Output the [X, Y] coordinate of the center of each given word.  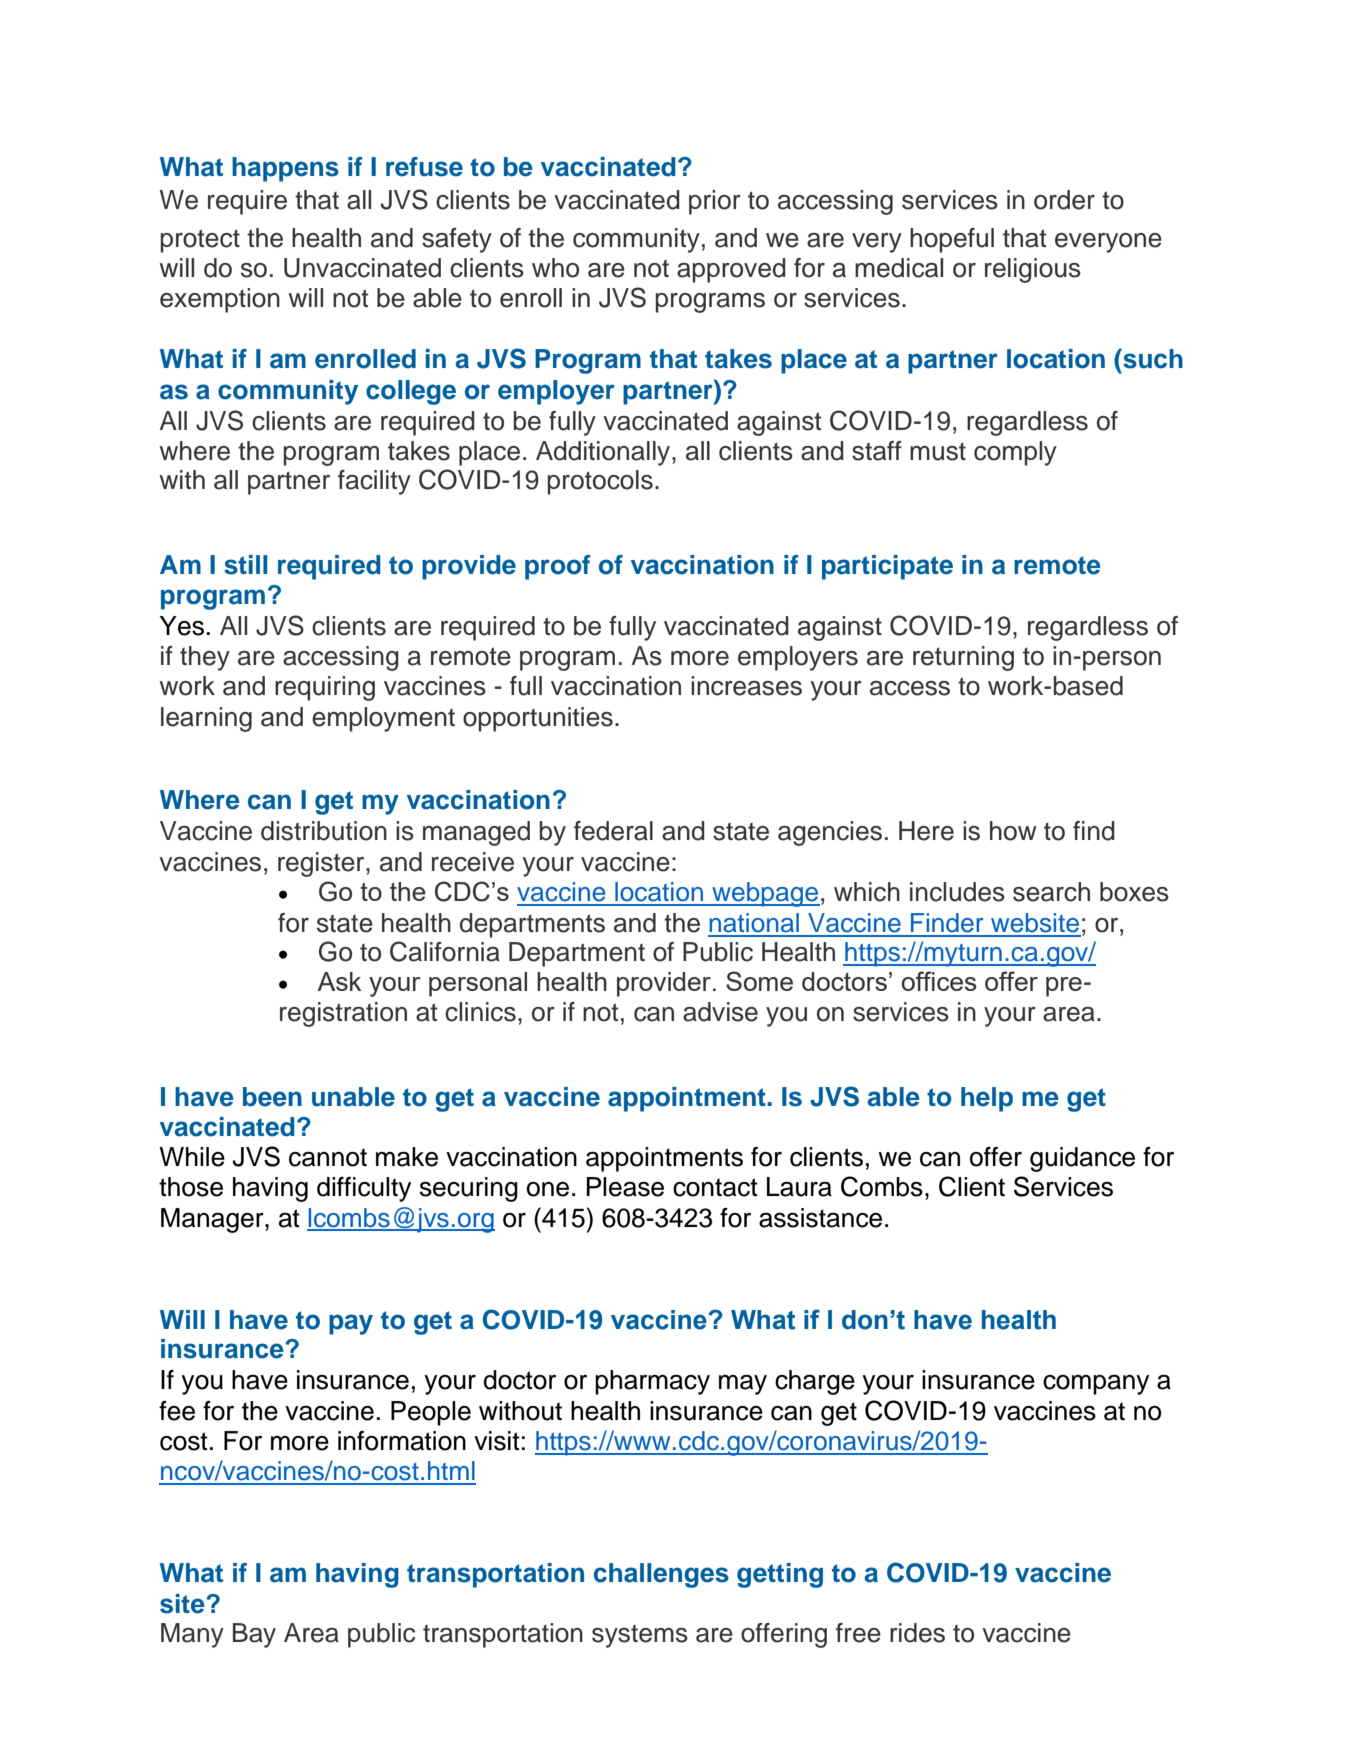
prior [715, 202]
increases [746, 686]
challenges [661, 1575]
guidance [1082, 1159]
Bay [254, 1635]
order [1064, 200]
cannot [328, 1157]
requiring [325, 688]
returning [963, 658]
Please [625, 1187]
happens [285, 169]
